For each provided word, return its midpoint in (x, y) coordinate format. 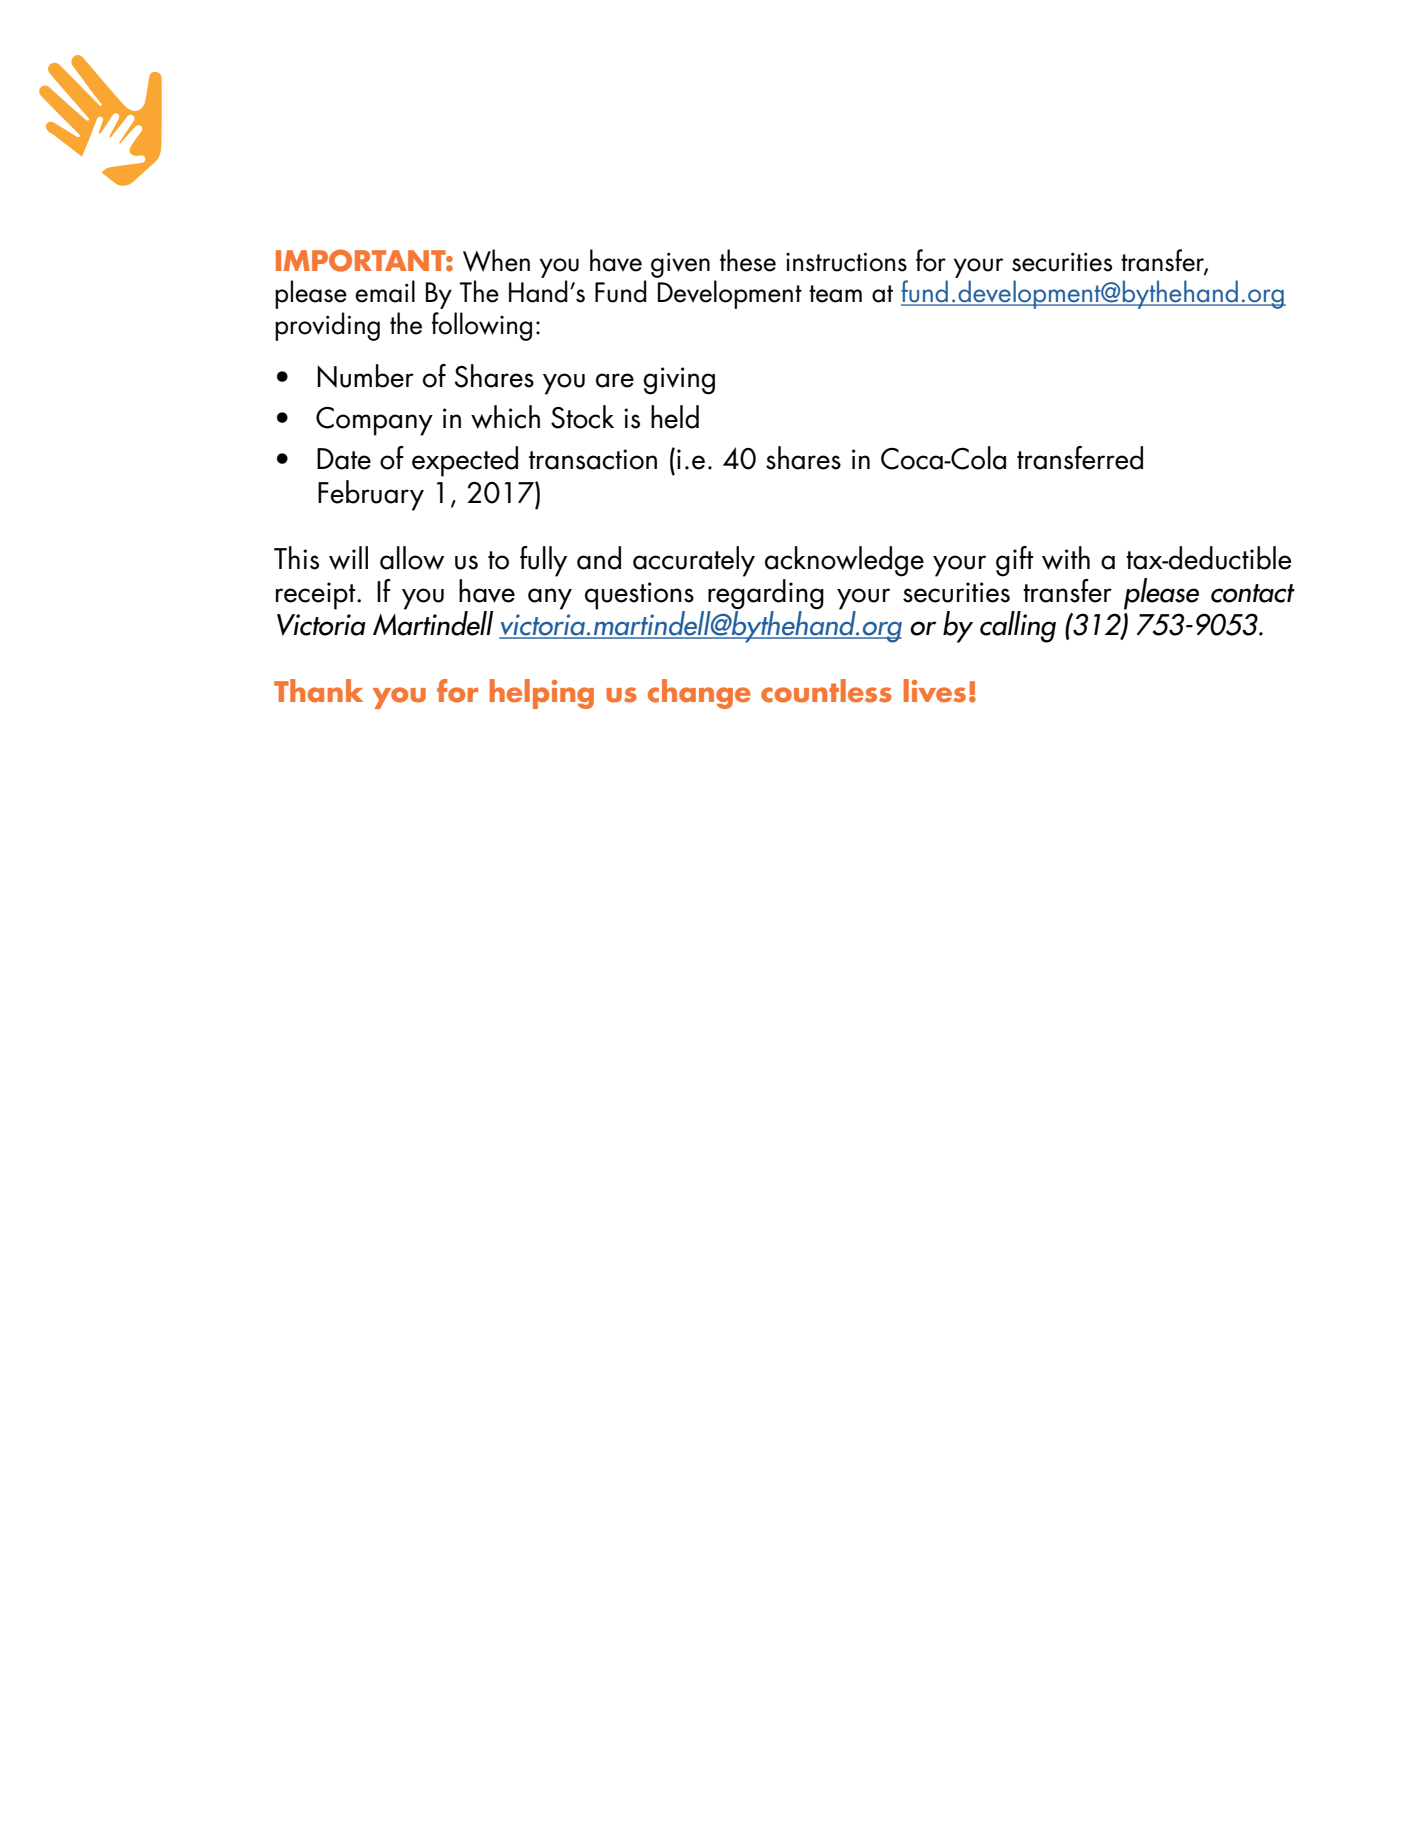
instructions (846, 262)
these (748, 260)
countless (826, 691)
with (1066, 558)
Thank (318, 691)
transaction (593, 459)
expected (465, 461)
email (385, 291)
